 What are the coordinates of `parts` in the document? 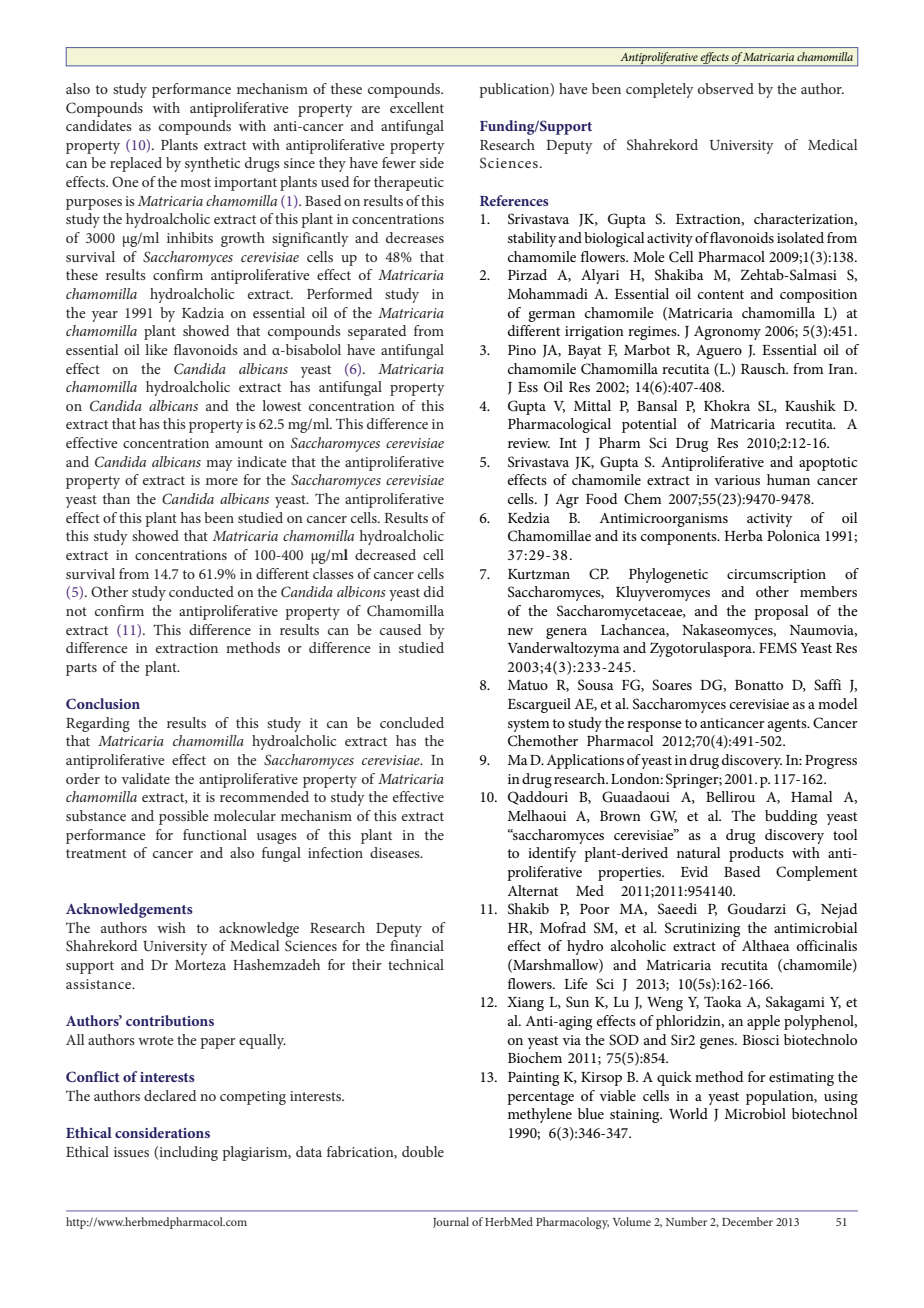 It's located at (81, 669).
